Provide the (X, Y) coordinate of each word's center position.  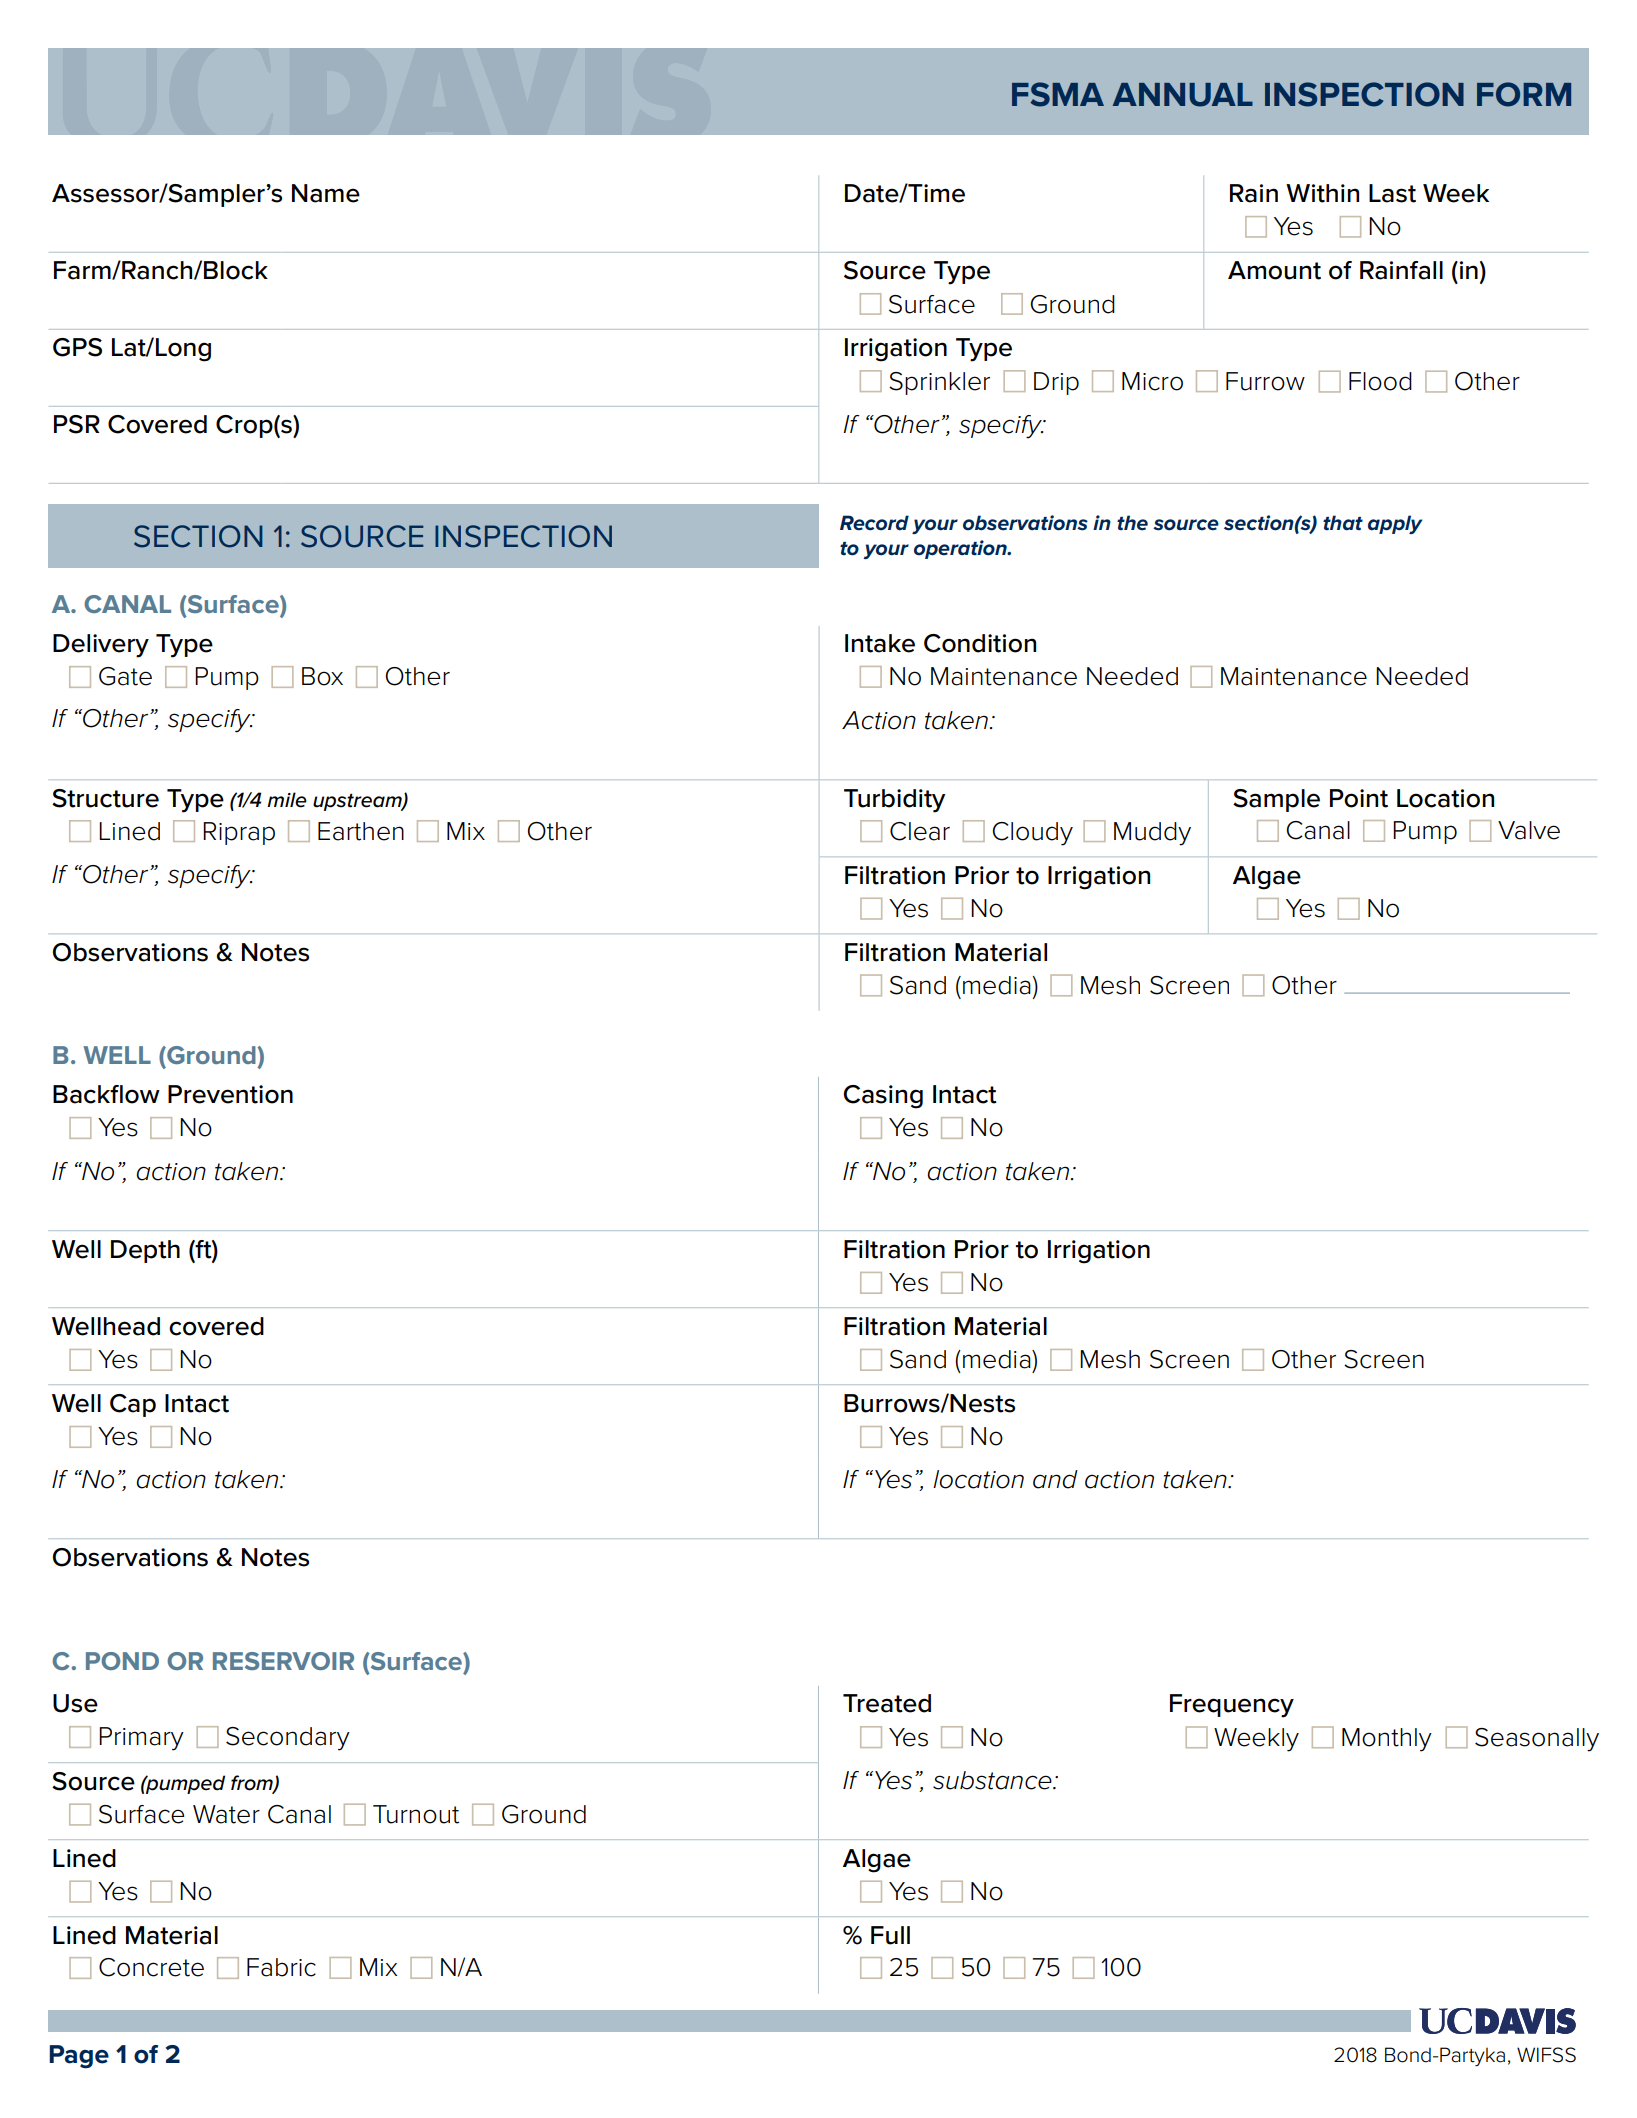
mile (287, 800)
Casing (883, 1097)
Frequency (1232, 1706)
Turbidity (894, 801)
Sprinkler (939, 383)
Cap (133, 1405)
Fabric (281, 1967)
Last (1392, 193)
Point (1359, 798)
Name (326, 193)
